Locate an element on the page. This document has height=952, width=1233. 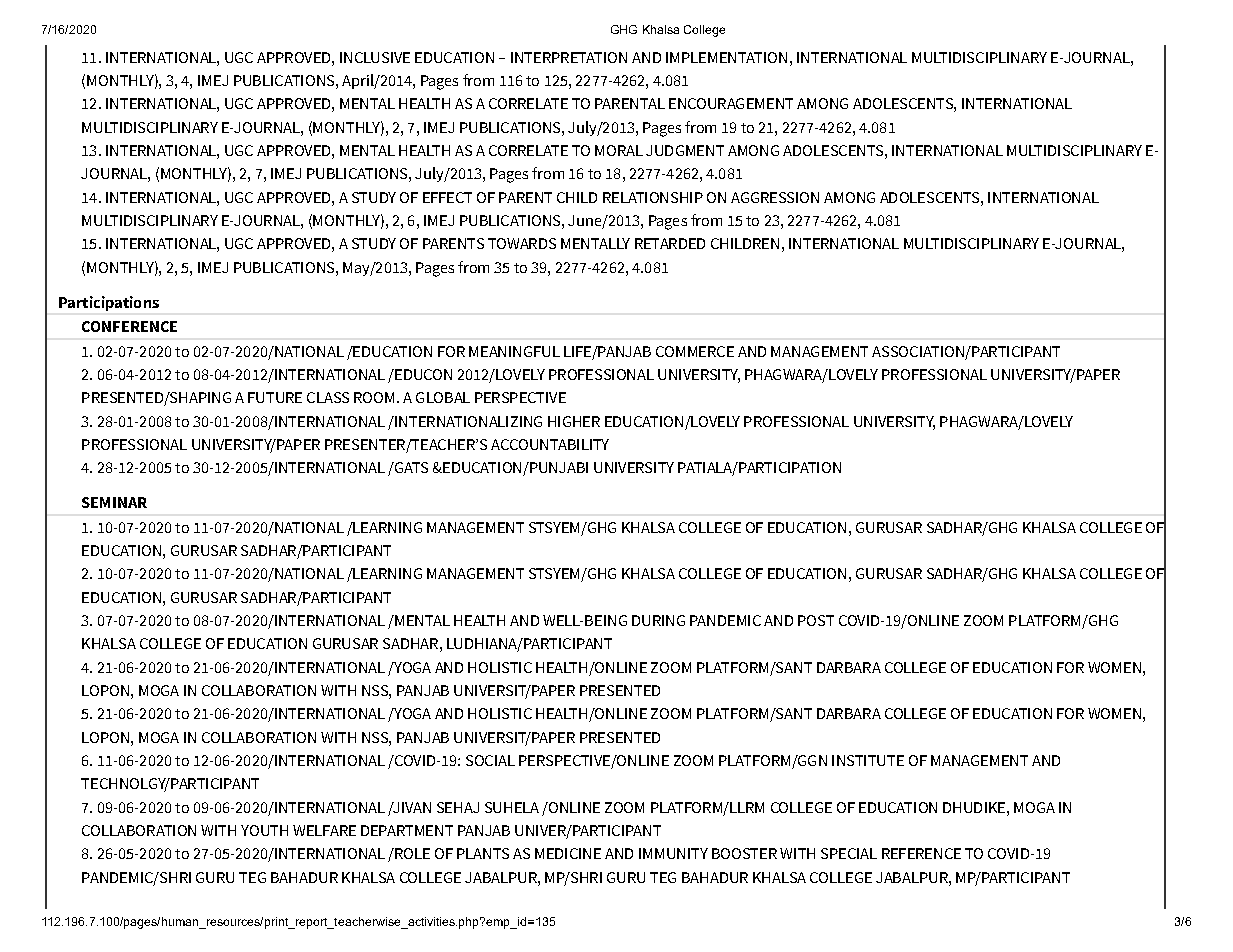
INSTITUTE is located at coordinates (868, 760).
